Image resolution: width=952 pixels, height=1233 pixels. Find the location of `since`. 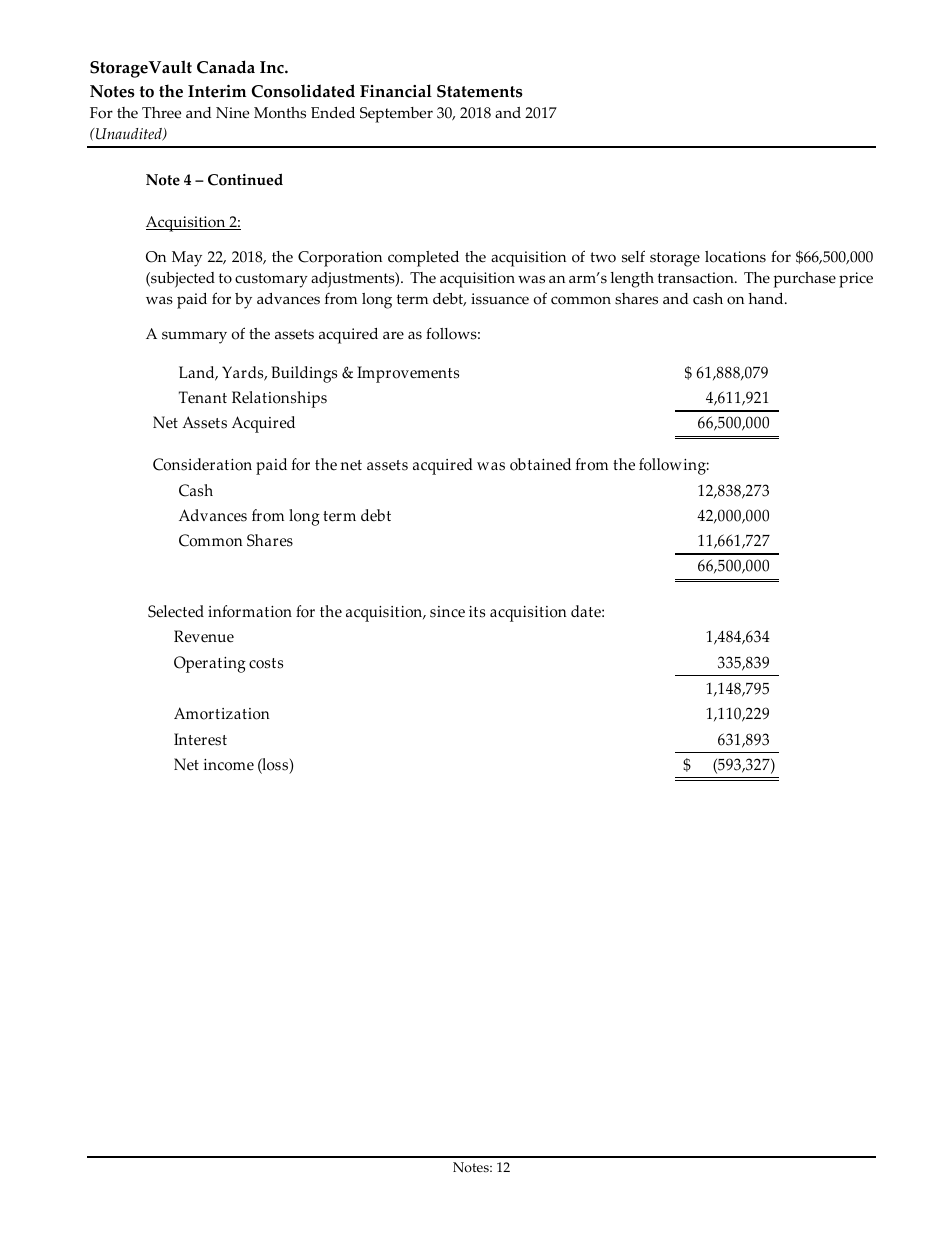

since is located at coordinates (447, 612).
